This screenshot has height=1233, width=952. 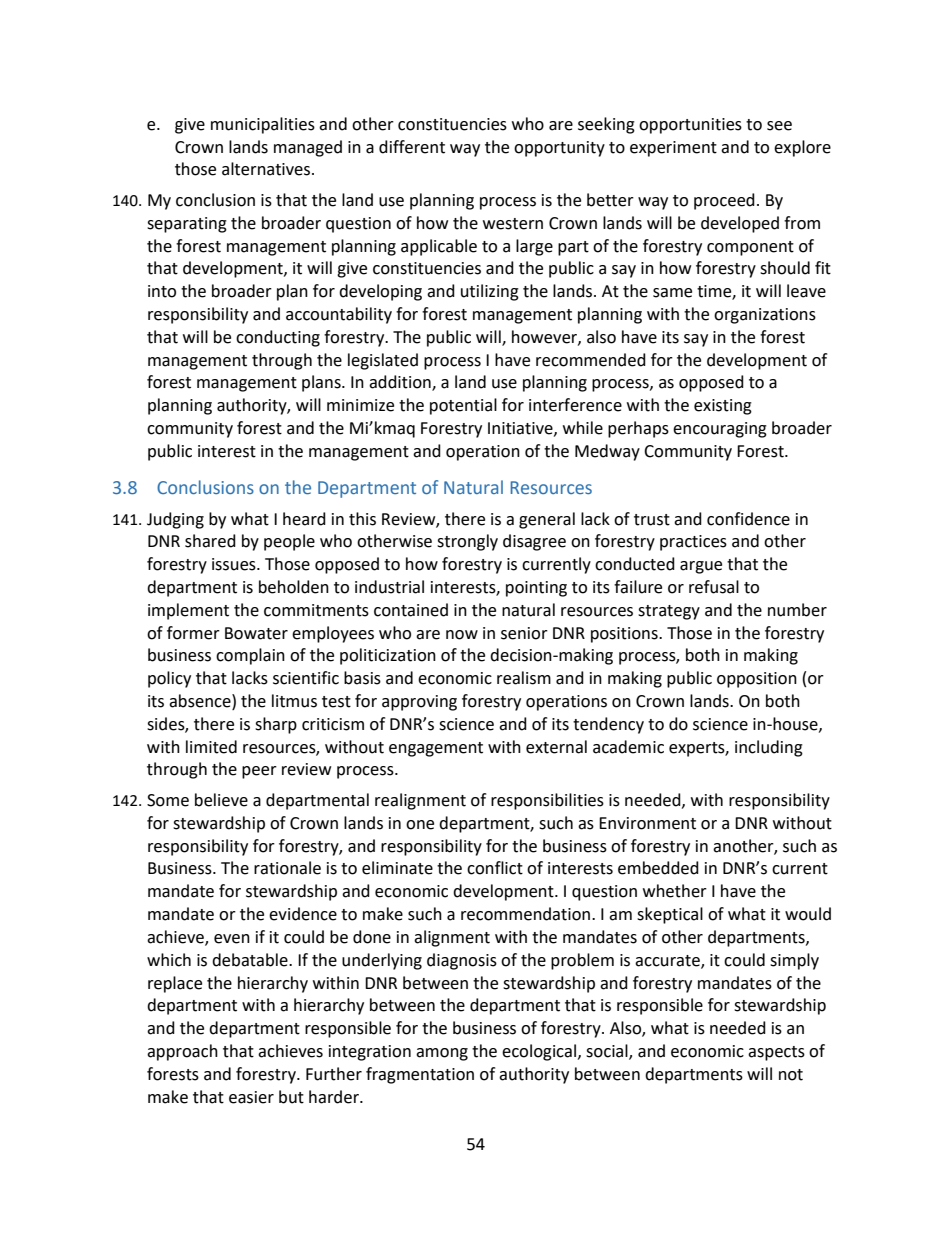 I want to click on conflict, so click(x=495, y=868).
